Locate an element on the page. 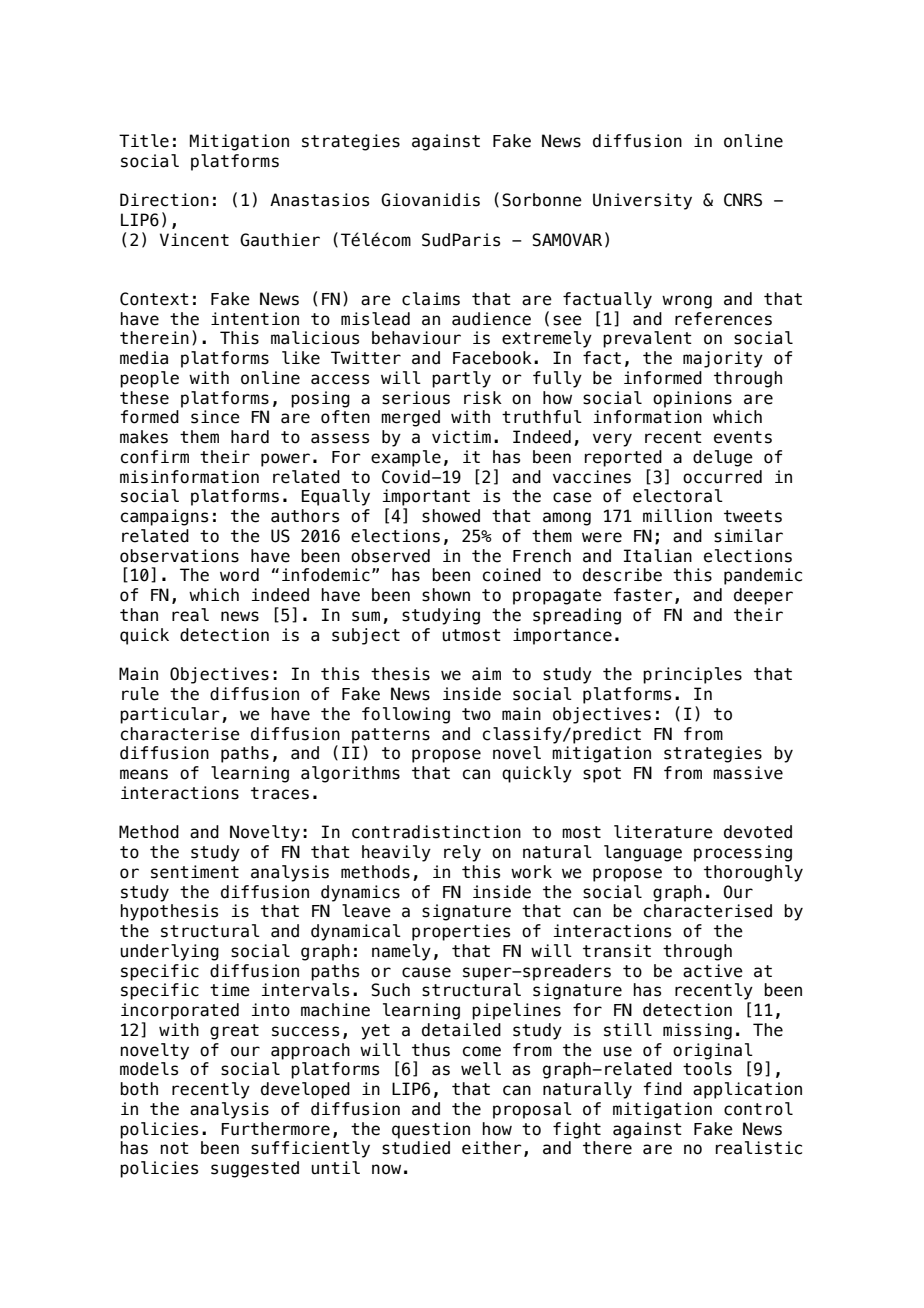 This image has width=924, height=1308. not is located at coordinates (174, 1148).
